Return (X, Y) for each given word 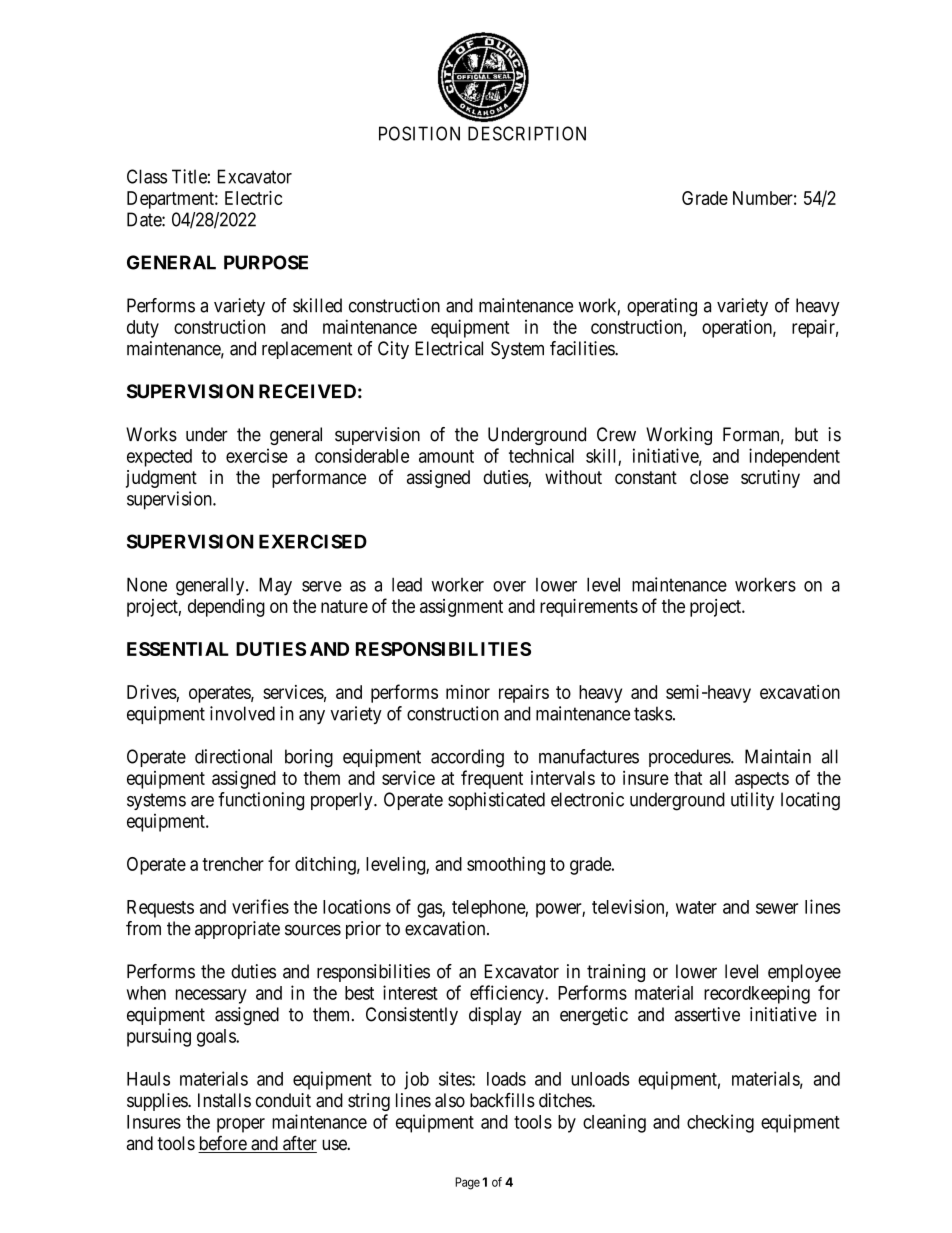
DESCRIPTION (527, 133)
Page (467, 1183)
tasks (653, 713)
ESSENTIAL (178, 649)
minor (468, 692)
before (223, 1144)
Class (147, 176)
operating (662, 307)
